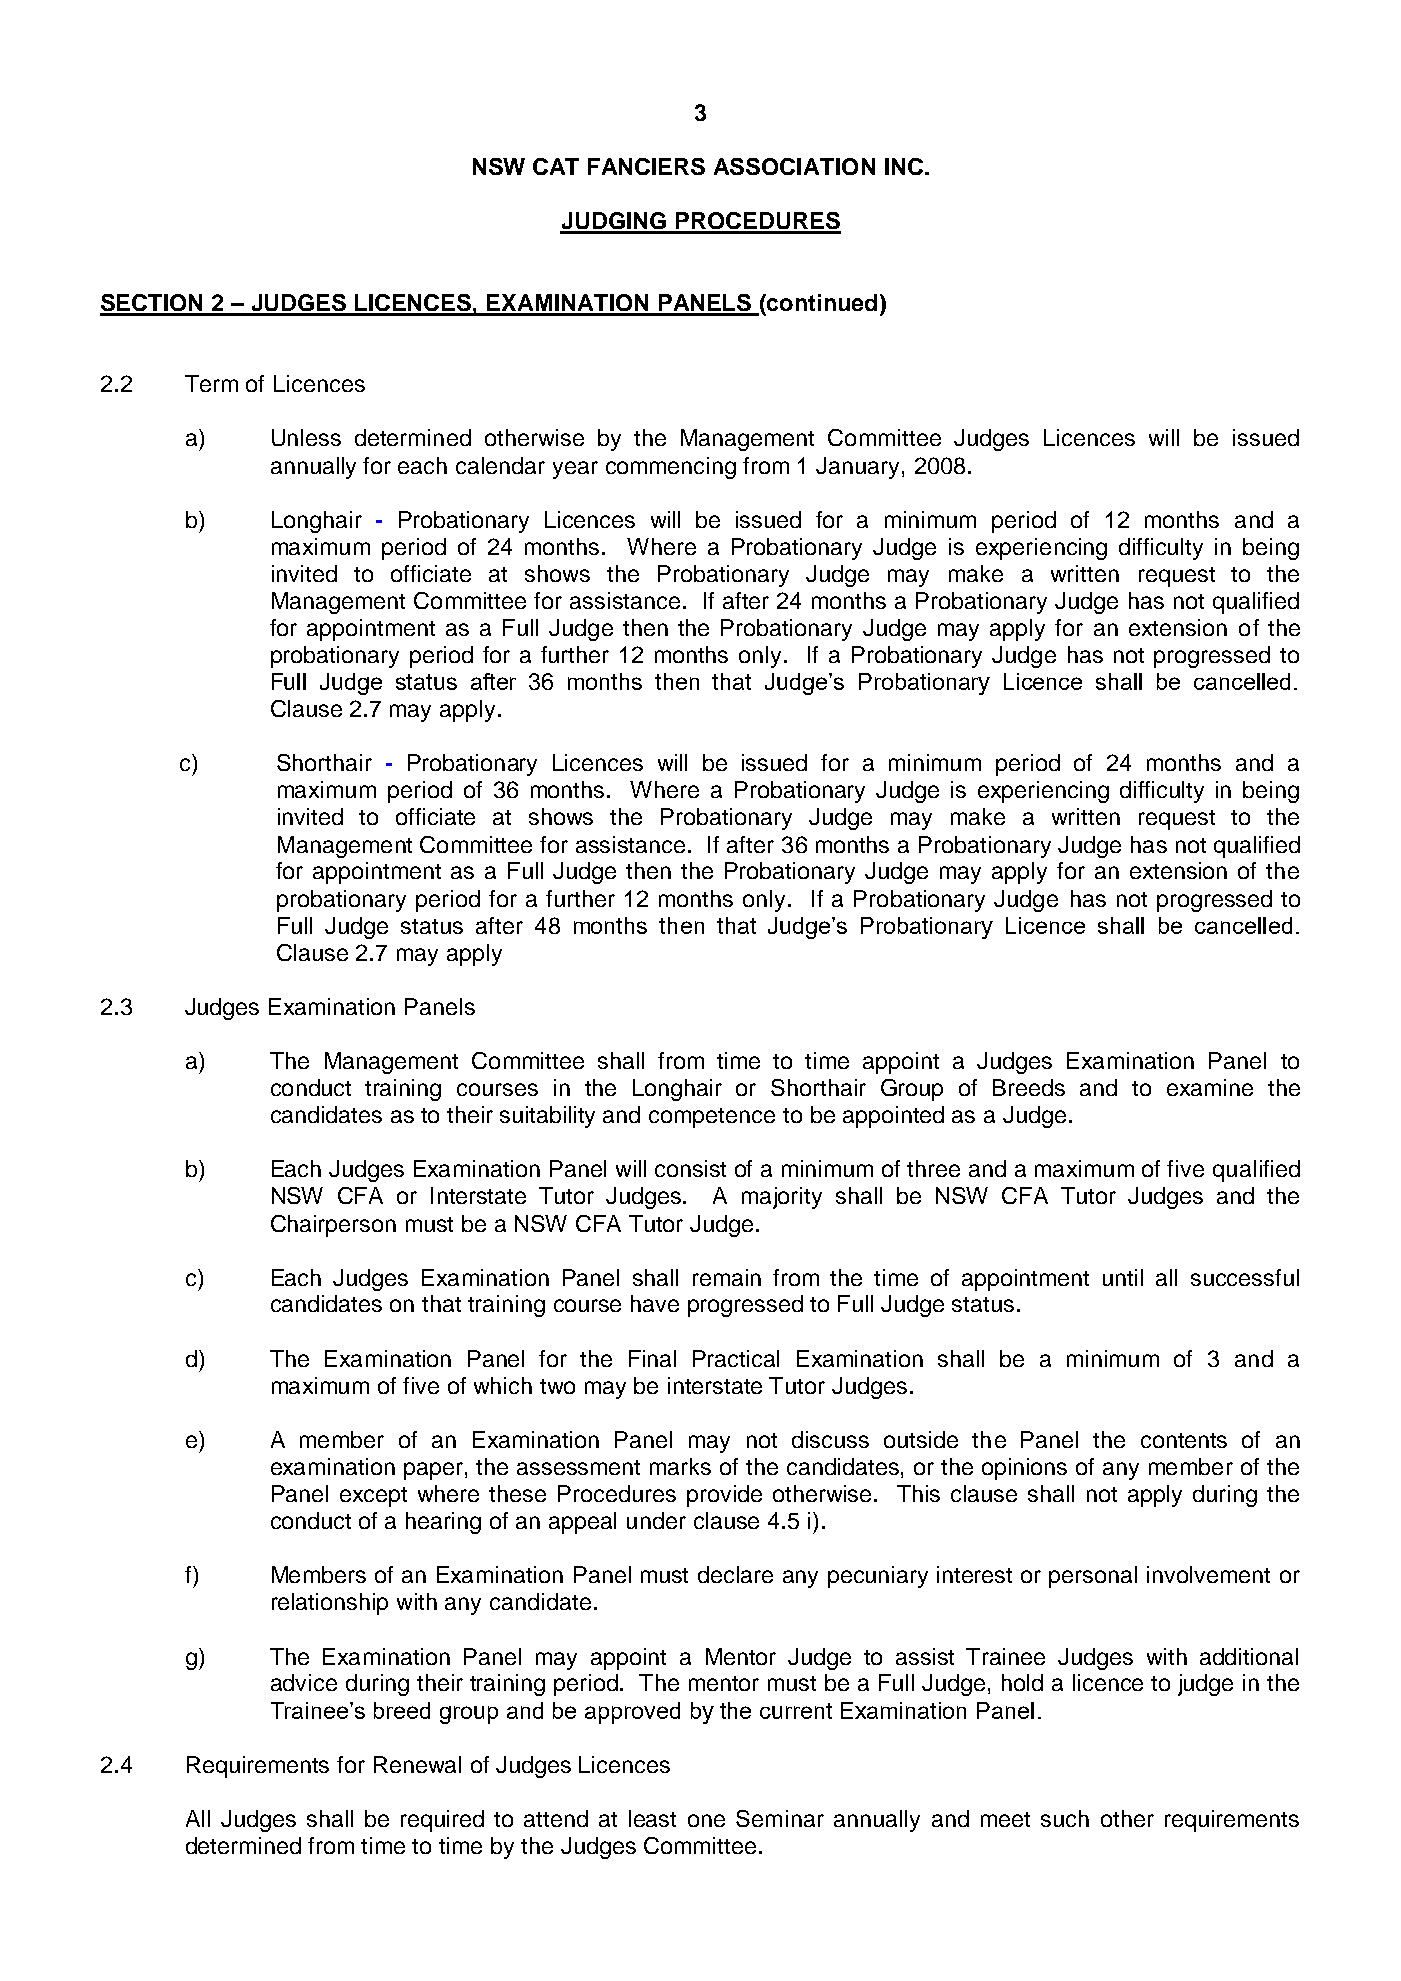  I want to click on year, so click(575, 470).
